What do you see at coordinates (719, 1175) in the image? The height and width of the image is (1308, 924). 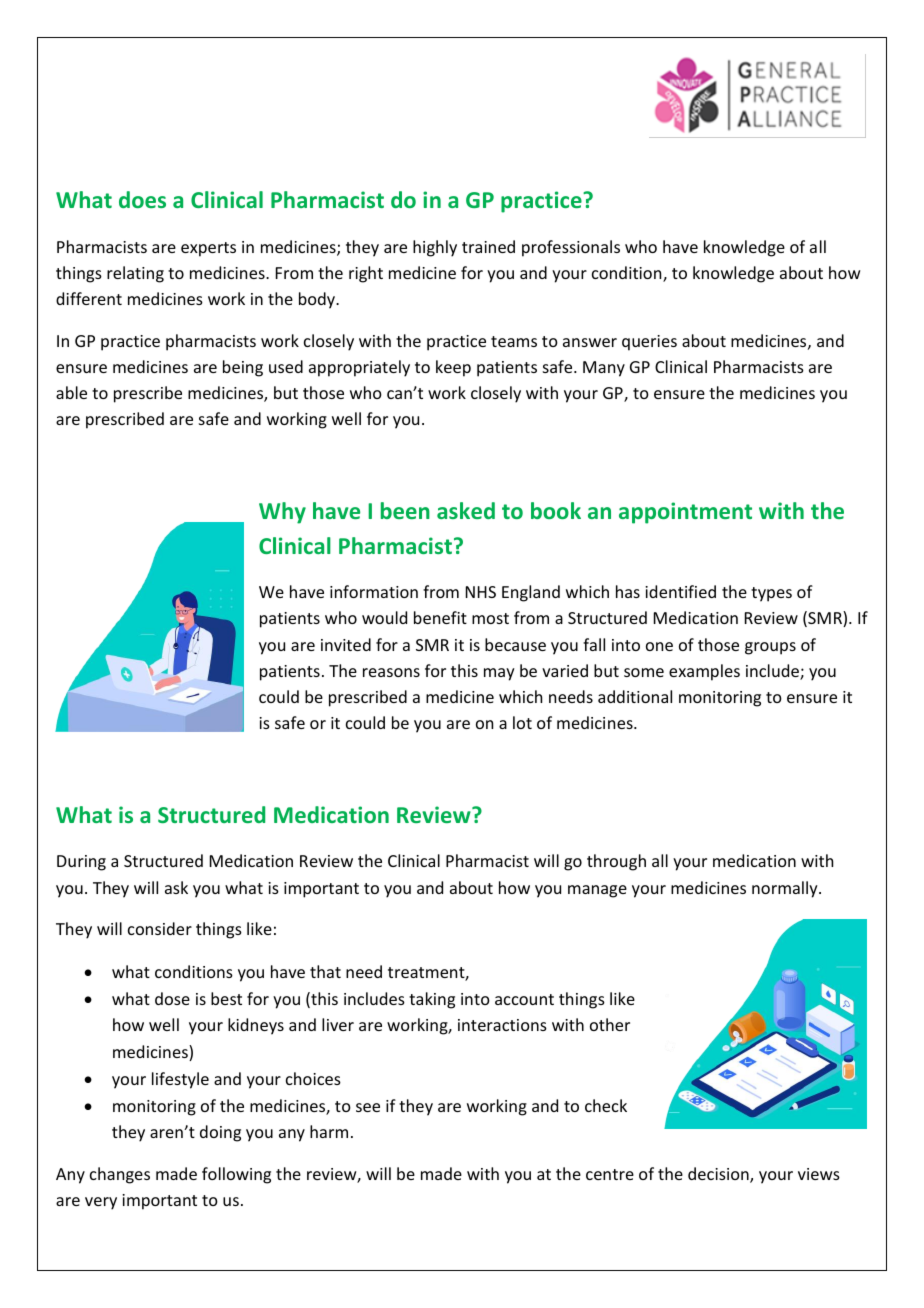 I see `decision` at bounding box center [719, 1175].
